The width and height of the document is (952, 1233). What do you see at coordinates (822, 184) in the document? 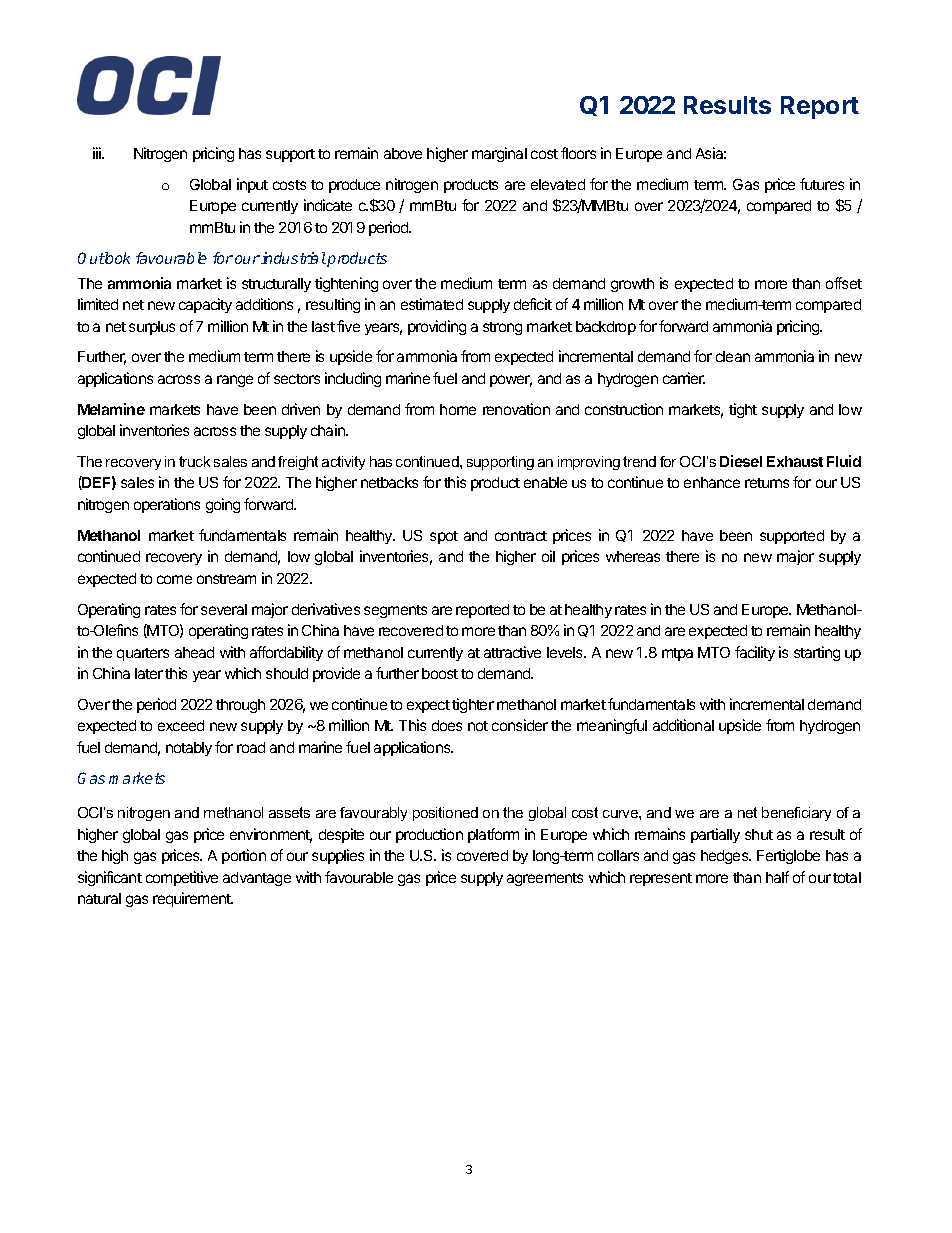
I see `futures` at bounding box center [822, 184].
